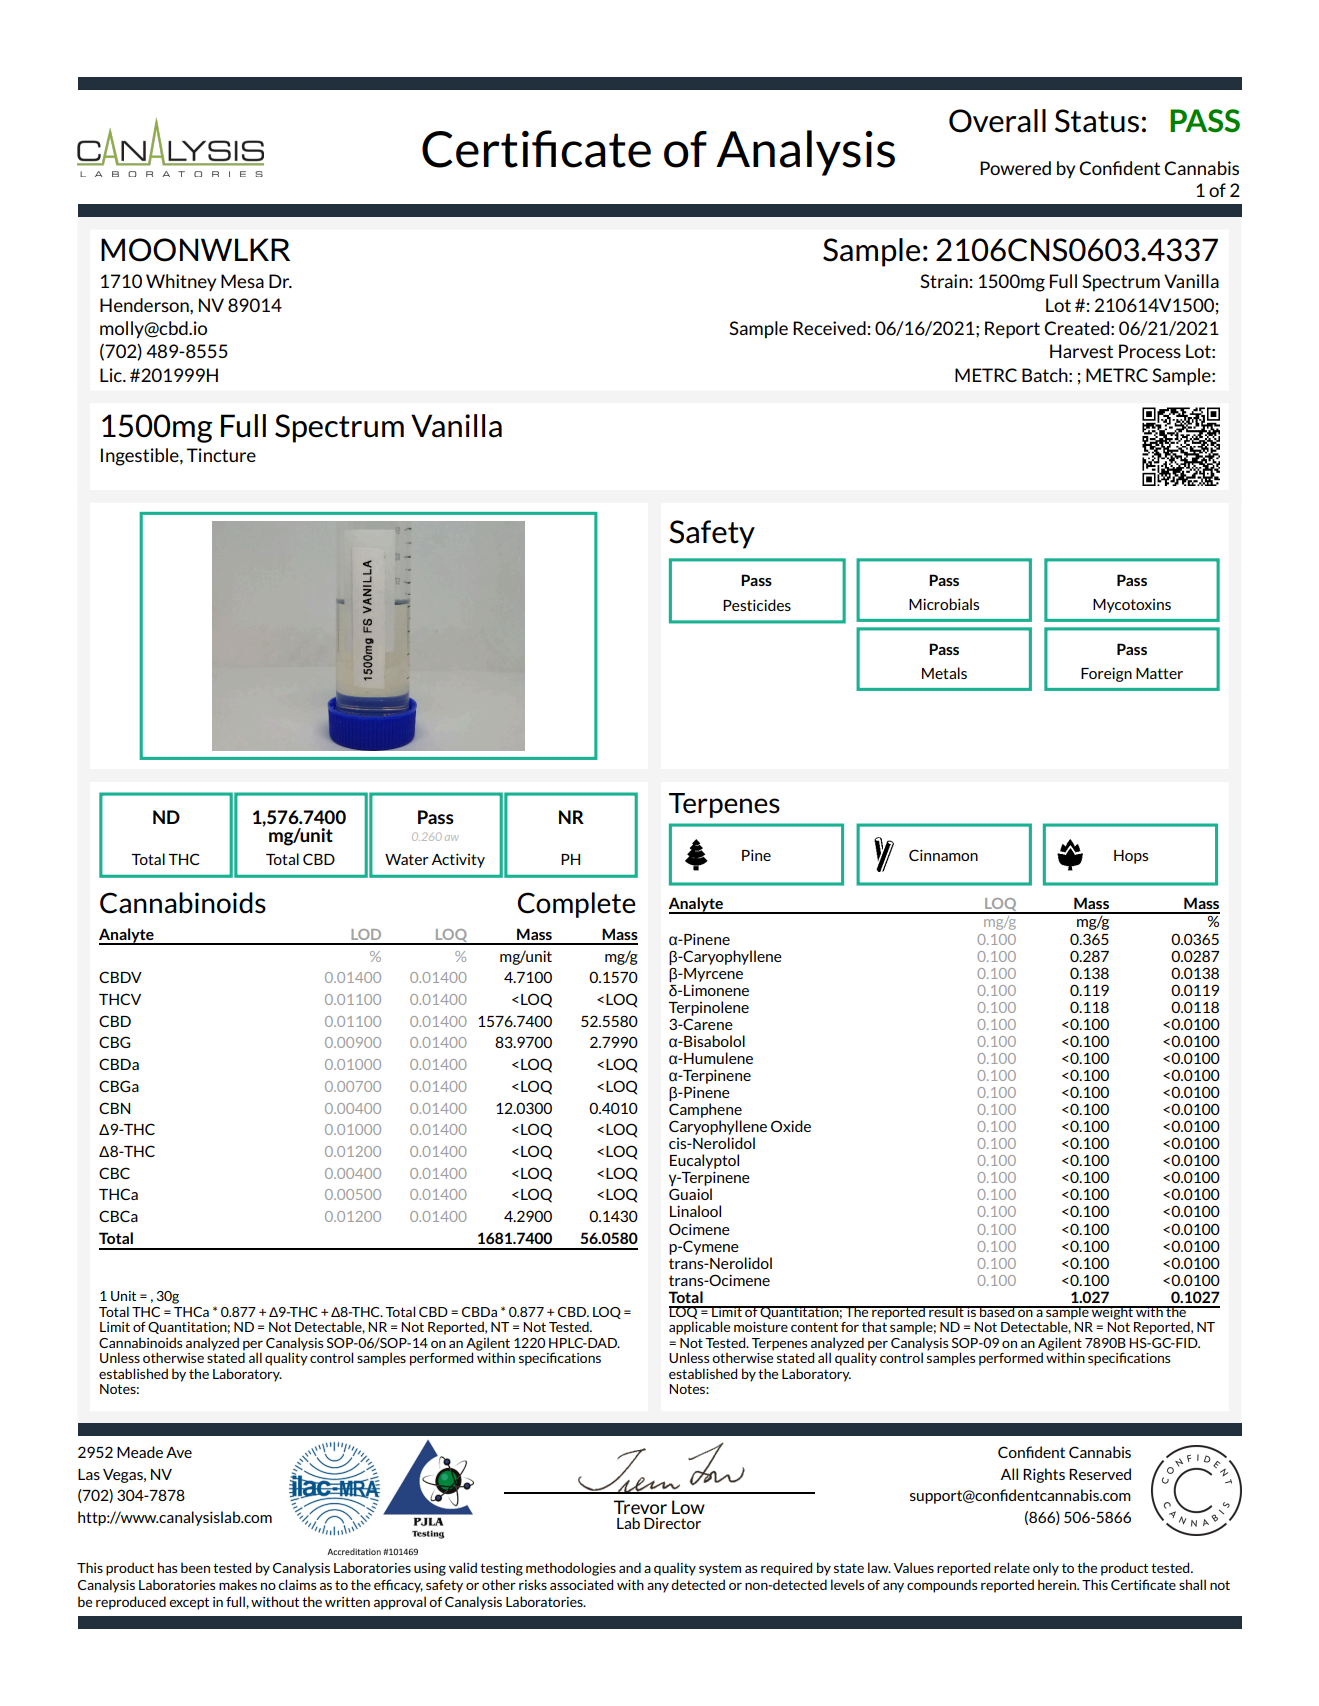 The height and width of the screenshot is (1706, 1319). What do you see at coordinates (242, 281) in the screenshot?
I see `Mesa` at bounding box center [242, 281].
